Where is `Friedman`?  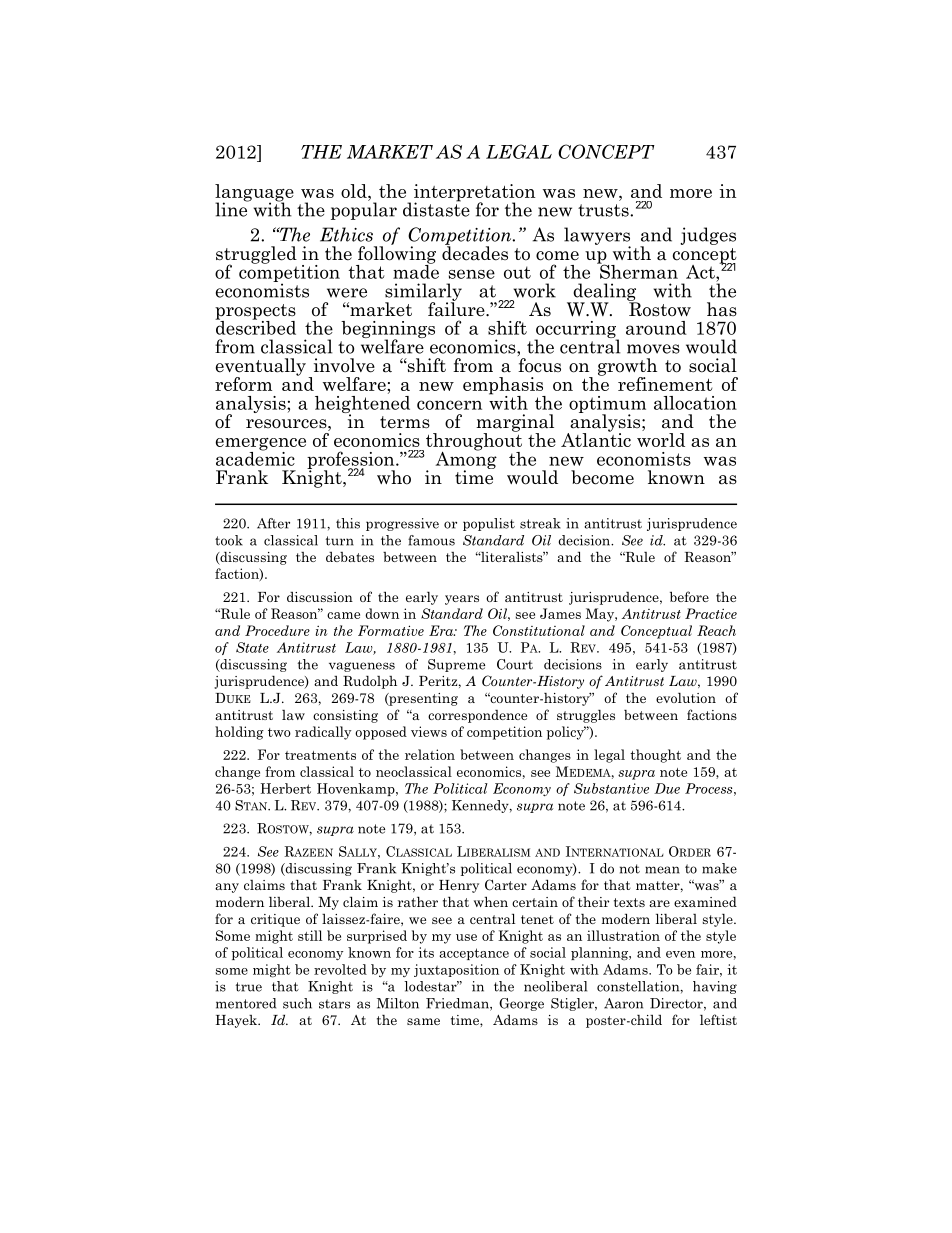
Friedman is located at coordinates (458, 1004).
